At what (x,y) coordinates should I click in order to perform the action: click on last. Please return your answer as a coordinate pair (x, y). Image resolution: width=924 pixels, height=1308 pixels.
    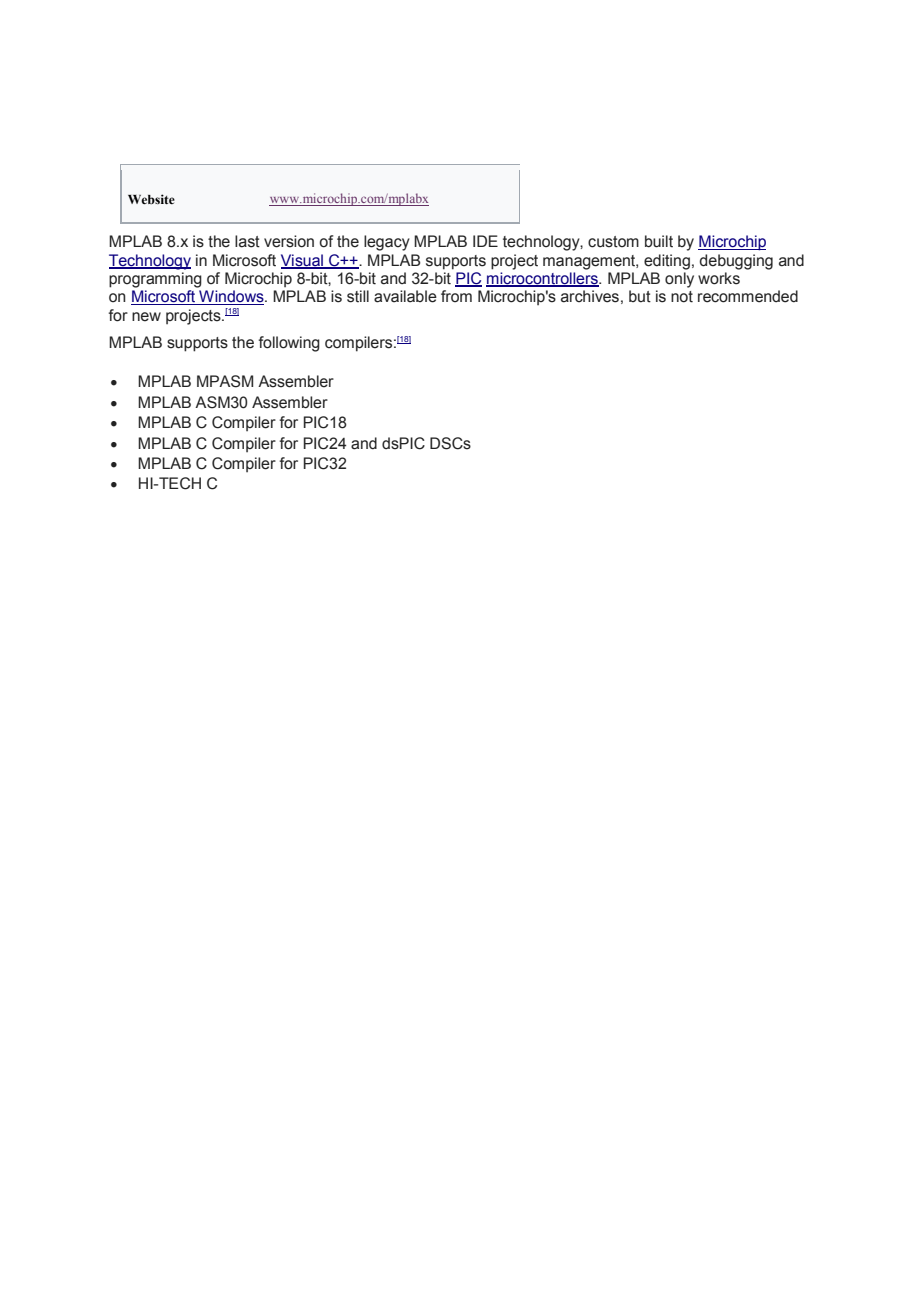
    Looking at the image, I should click on (247, 241).
